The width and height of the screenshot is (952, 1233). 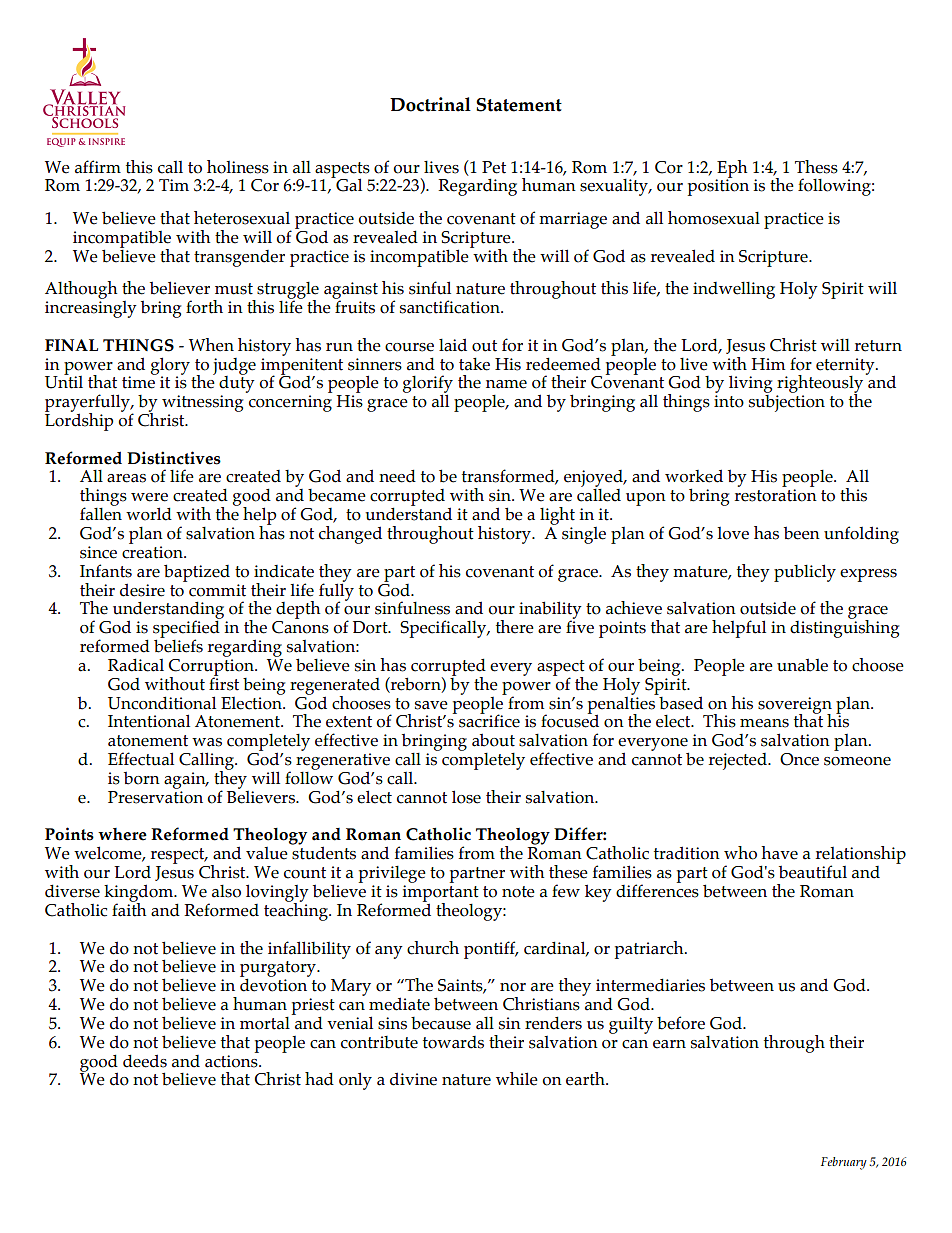 What do you see at coordinates (178, 645) in the screenshot?
I see `beliefs` at bounding box center [178, 645].
